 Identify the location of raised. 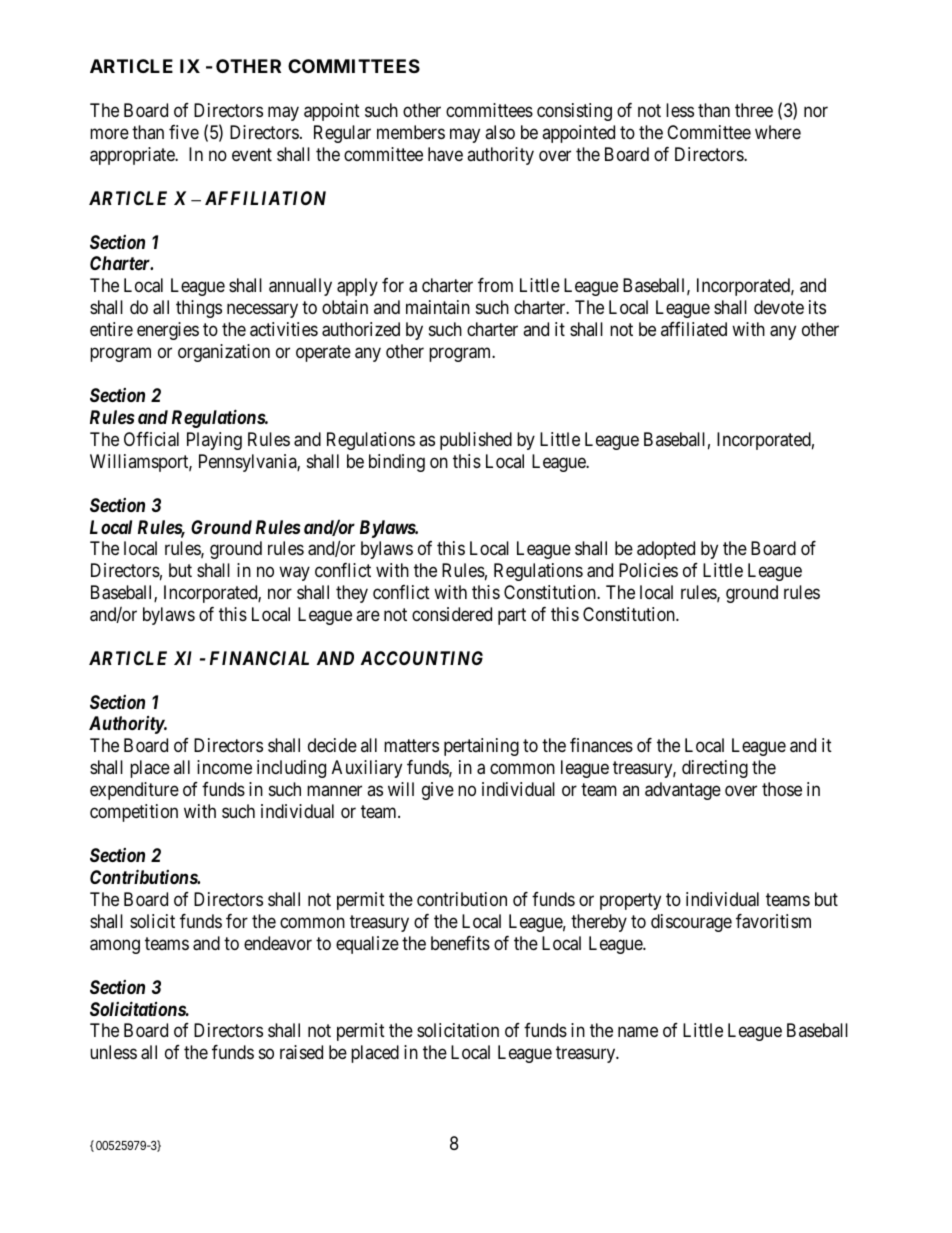
(301, 1052).
